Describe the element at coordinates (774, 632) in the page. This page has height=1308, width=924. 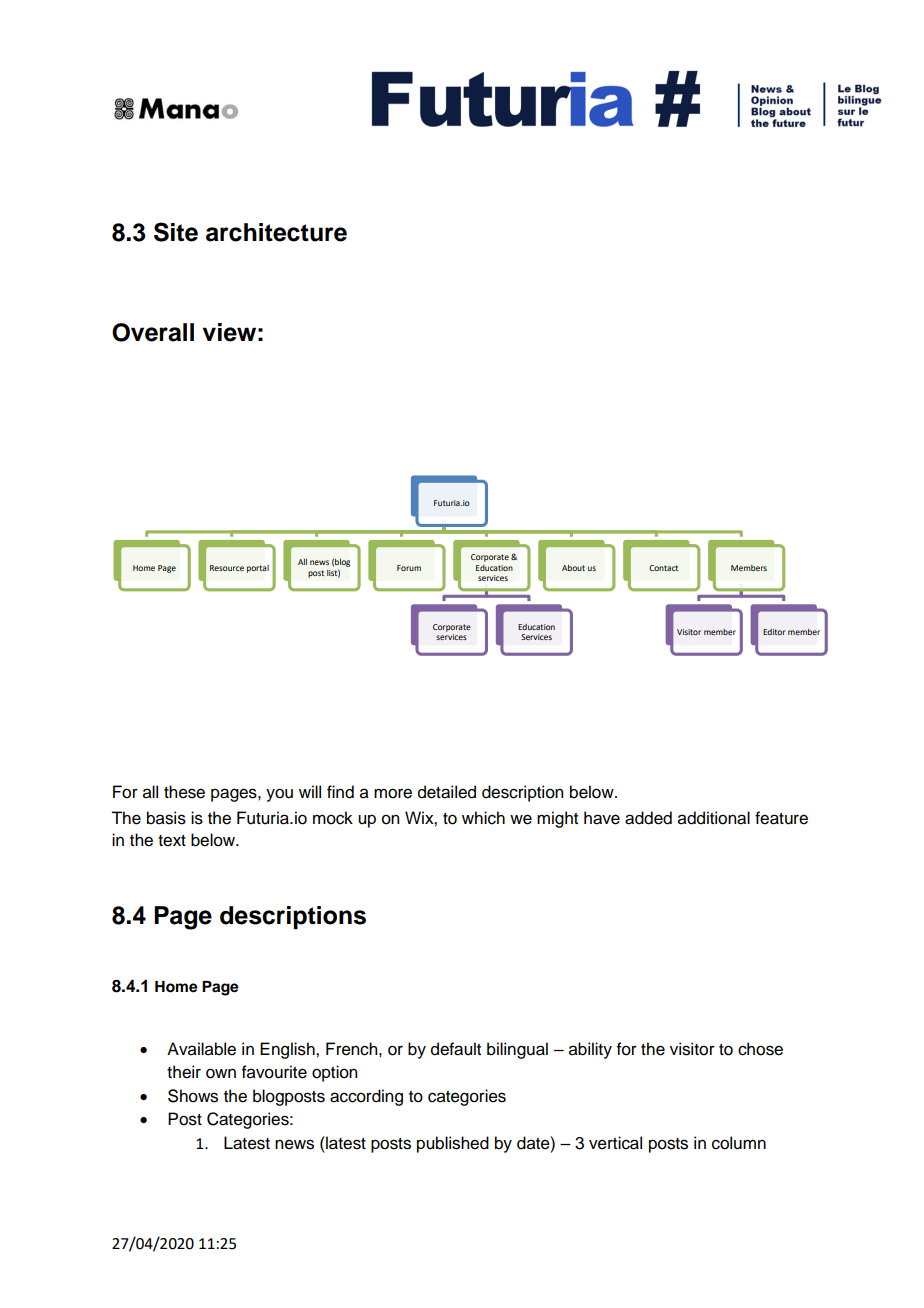
I see `Editor` at that location.
